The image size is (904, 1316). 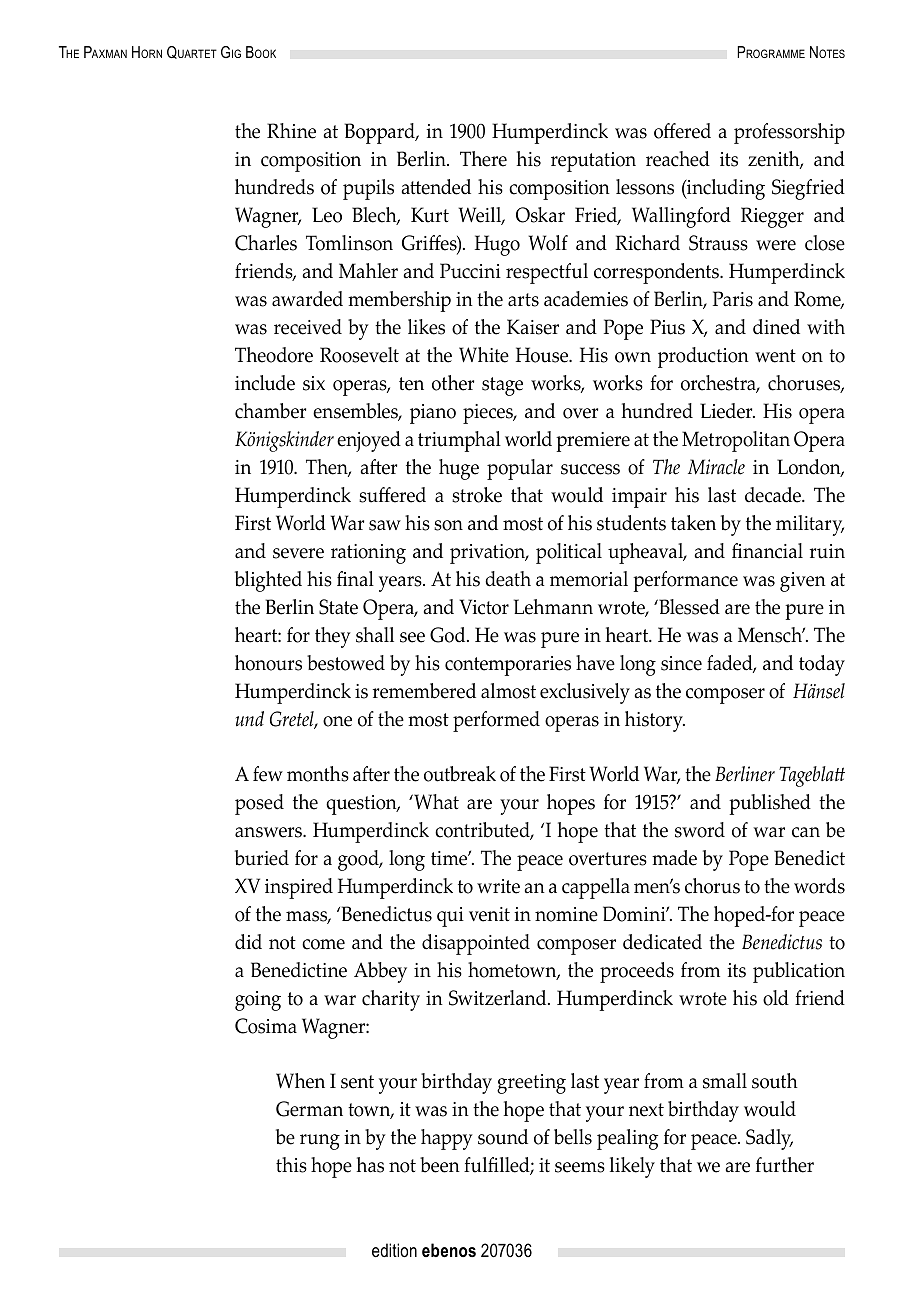 What do you see at coordinates (291, 131) in the page?
I see `Rhine` at bounding box center [291, 131].
